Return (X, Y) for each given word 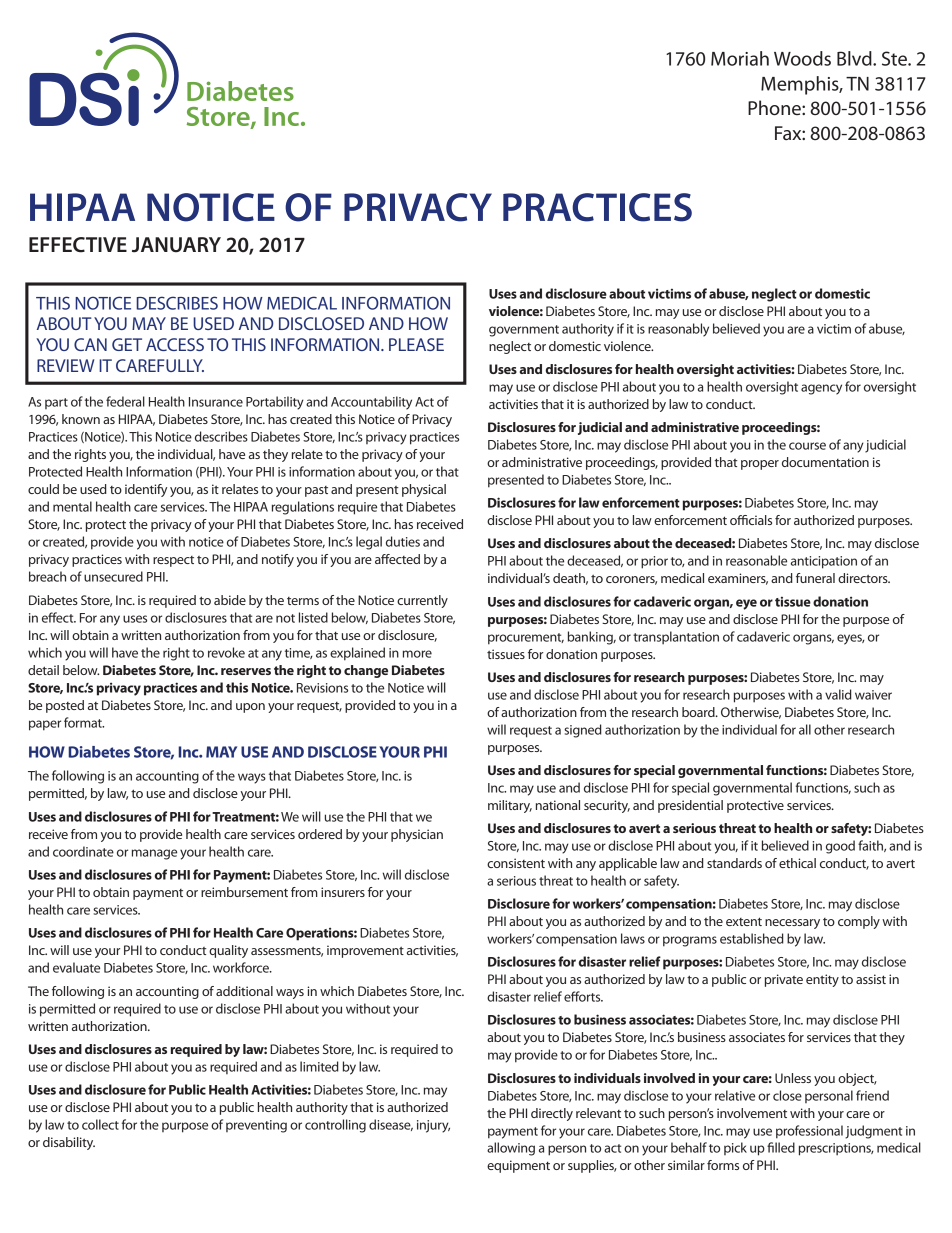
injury (433, 1126)
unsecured (113, 576)
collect (100, 1124)
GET (127, 344)
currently (422, 601)
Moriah (740, 58)
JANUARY (176, 245)
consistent (516, 863)
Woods (802, 58)
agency (821, 389)
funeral (815, 578)
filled (781, 1147)
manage (154, 854)
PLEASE (416, 344)
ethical (797, 863)
